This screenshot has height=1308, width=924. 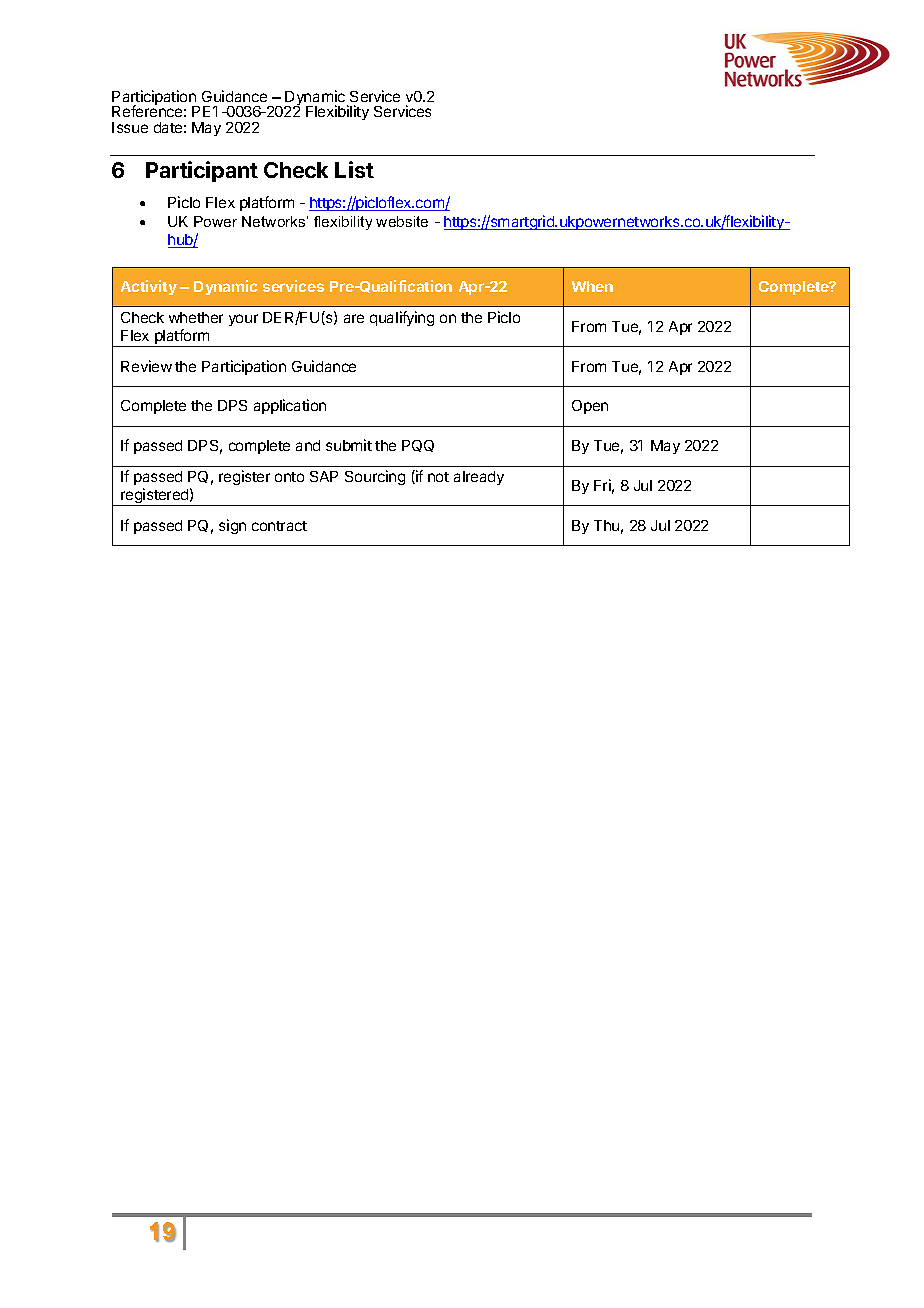 What do you see at coordinates (354, 318) in the screenshot?
I see `are` at bounding box center [354, 318].
